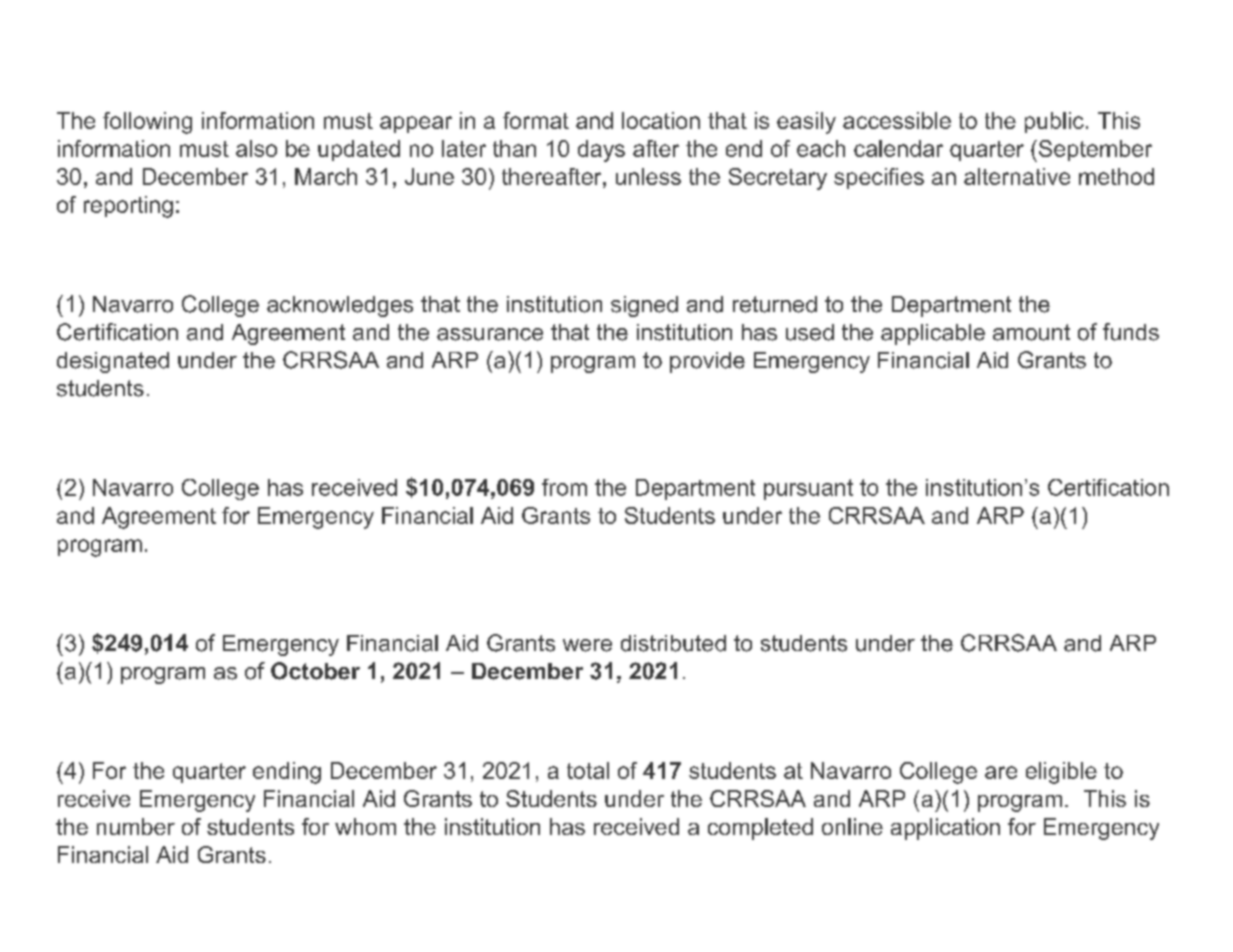  What do you see at coordinates (707, 362) in the page?
I see `provide` at bounding box center [707, 362].
